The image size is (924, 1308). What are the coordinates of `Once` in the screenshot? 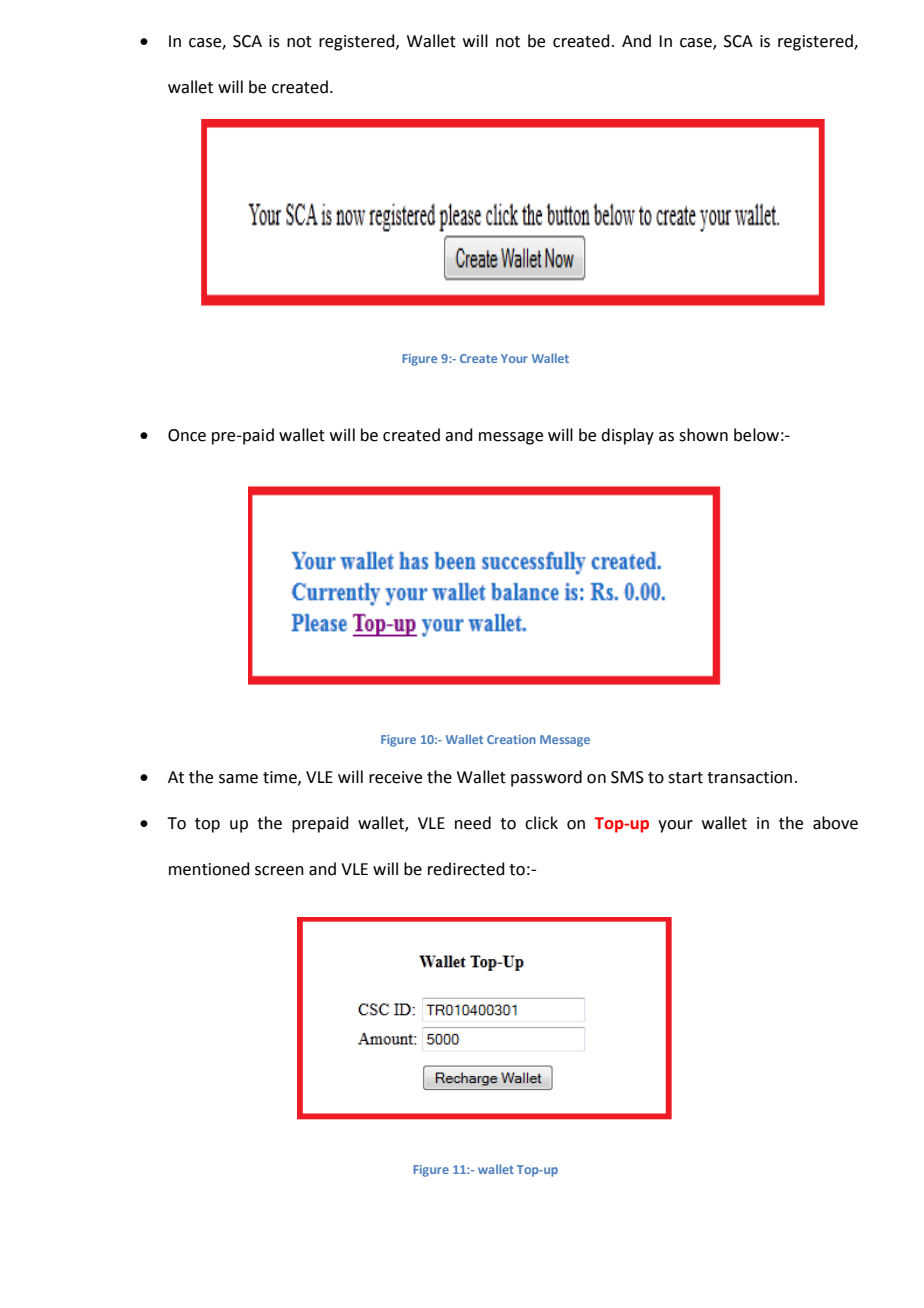 It's located at (187, 435).
